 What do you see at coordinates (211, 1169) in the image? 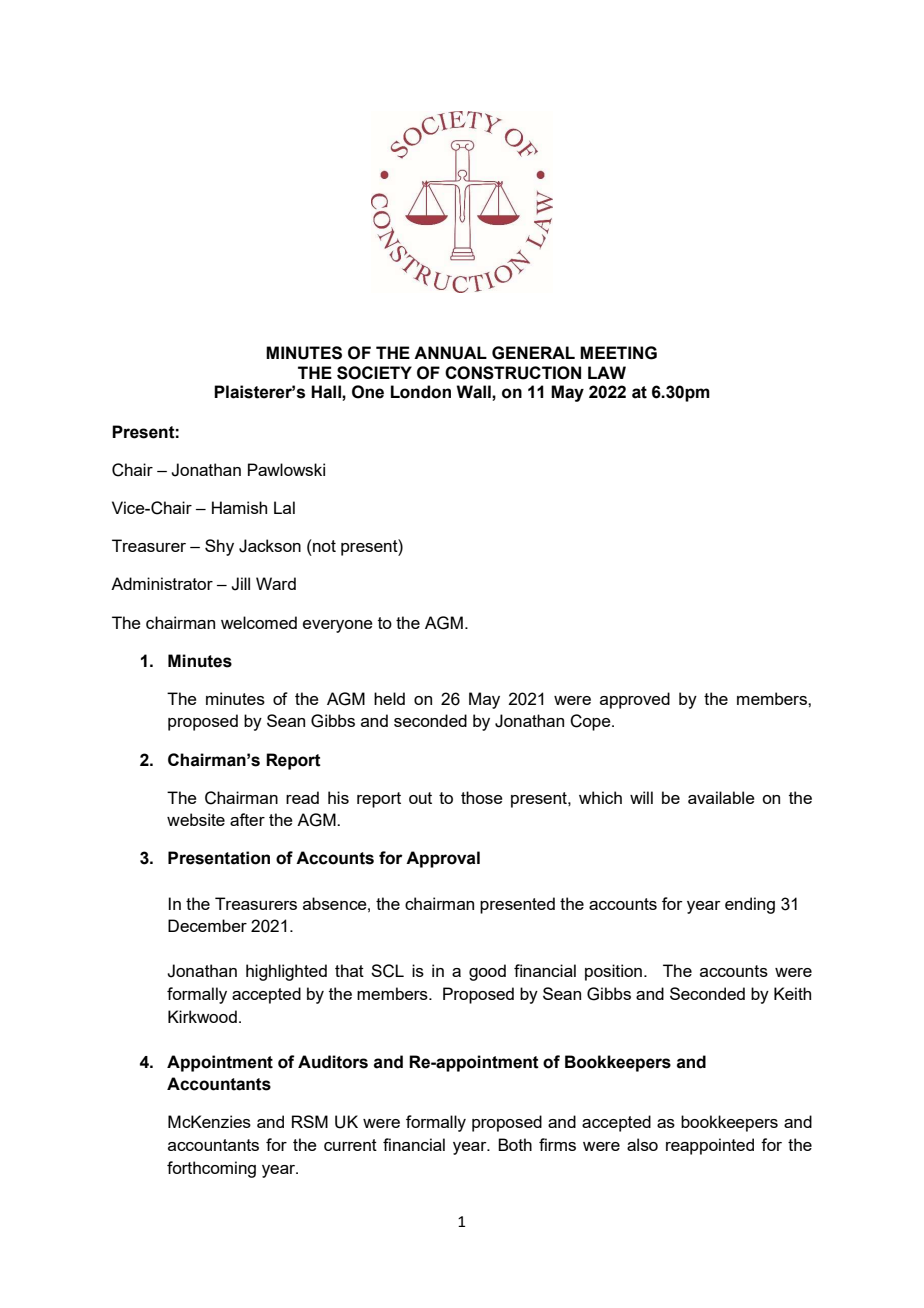
I see `forthcoming` at bounding box center [211, 1169].
